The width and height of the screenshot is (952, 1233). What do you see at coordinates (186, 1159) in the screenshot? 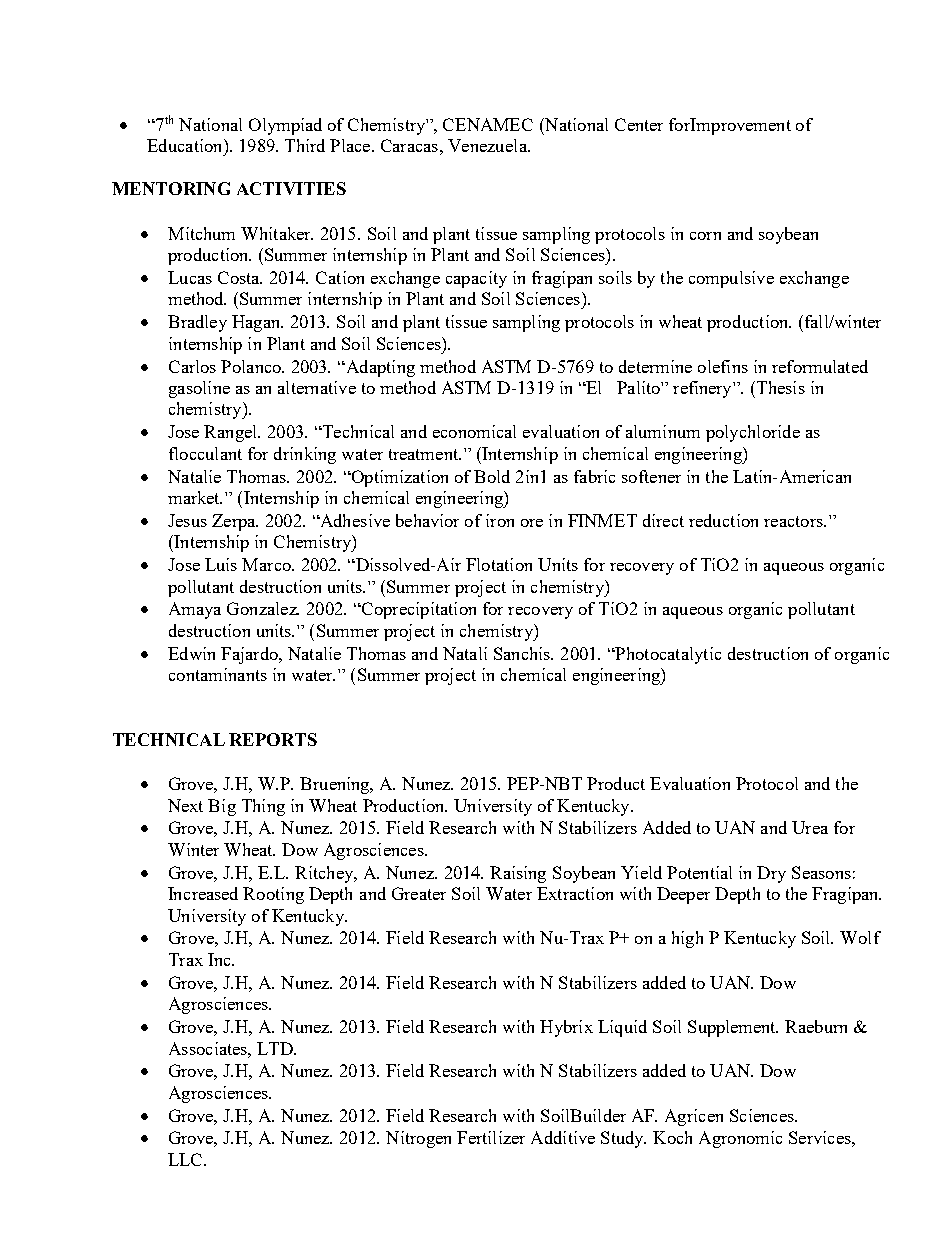
I see `LLC` at bounding box center [186, 1159].
